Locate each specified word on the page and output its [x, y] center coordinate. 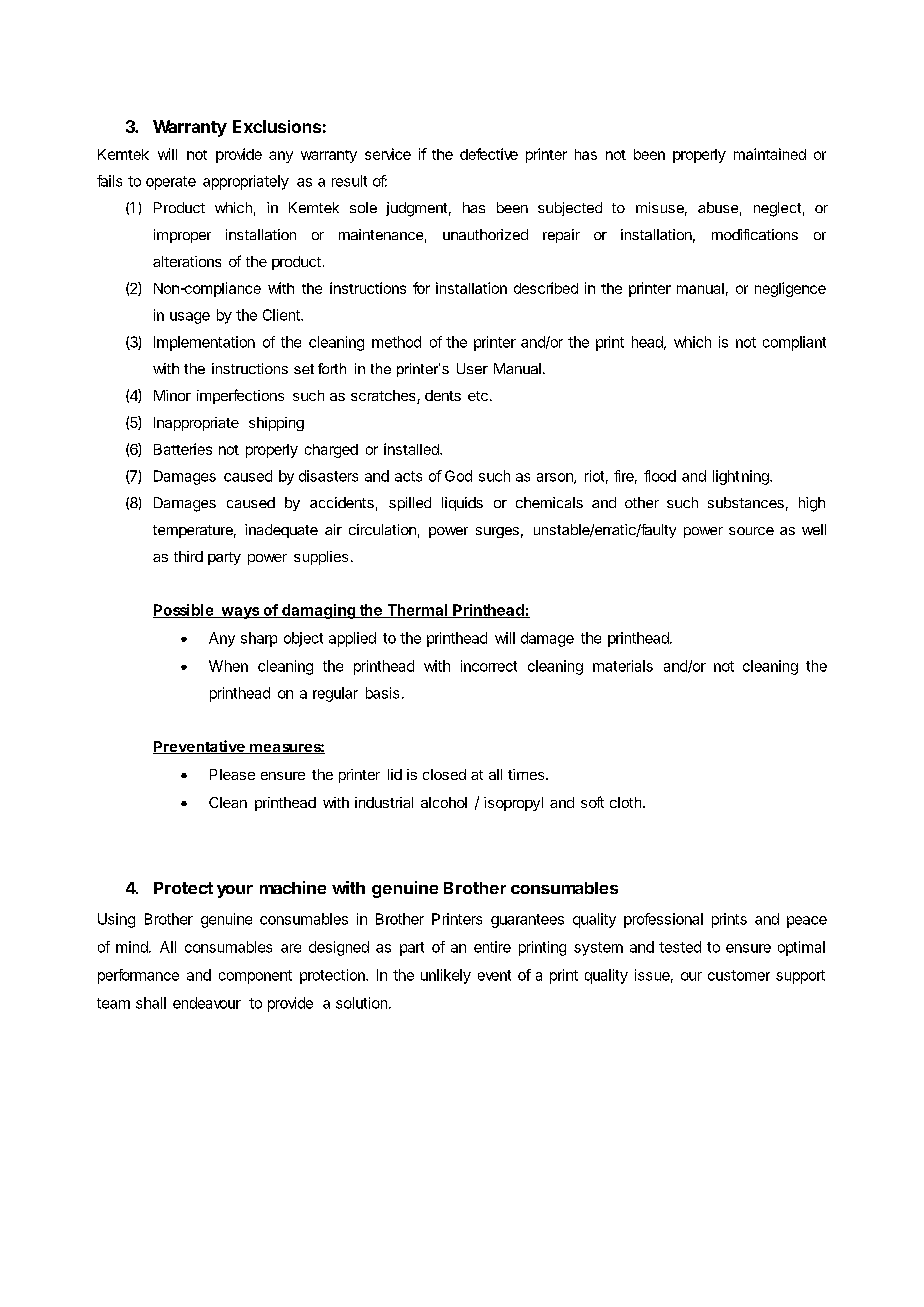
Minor [172, 395]
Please [232, 774]
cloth [625, 802]
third [188, 556]
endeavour [207, 1003]
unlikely [446, 976]
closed [444, 774]
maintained [770, 154]
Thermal [417, 611]
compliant [794, 343]
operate [171, 183]
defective [489, 154]
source [751, 531]
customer [739, 975]
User [472, 368]
